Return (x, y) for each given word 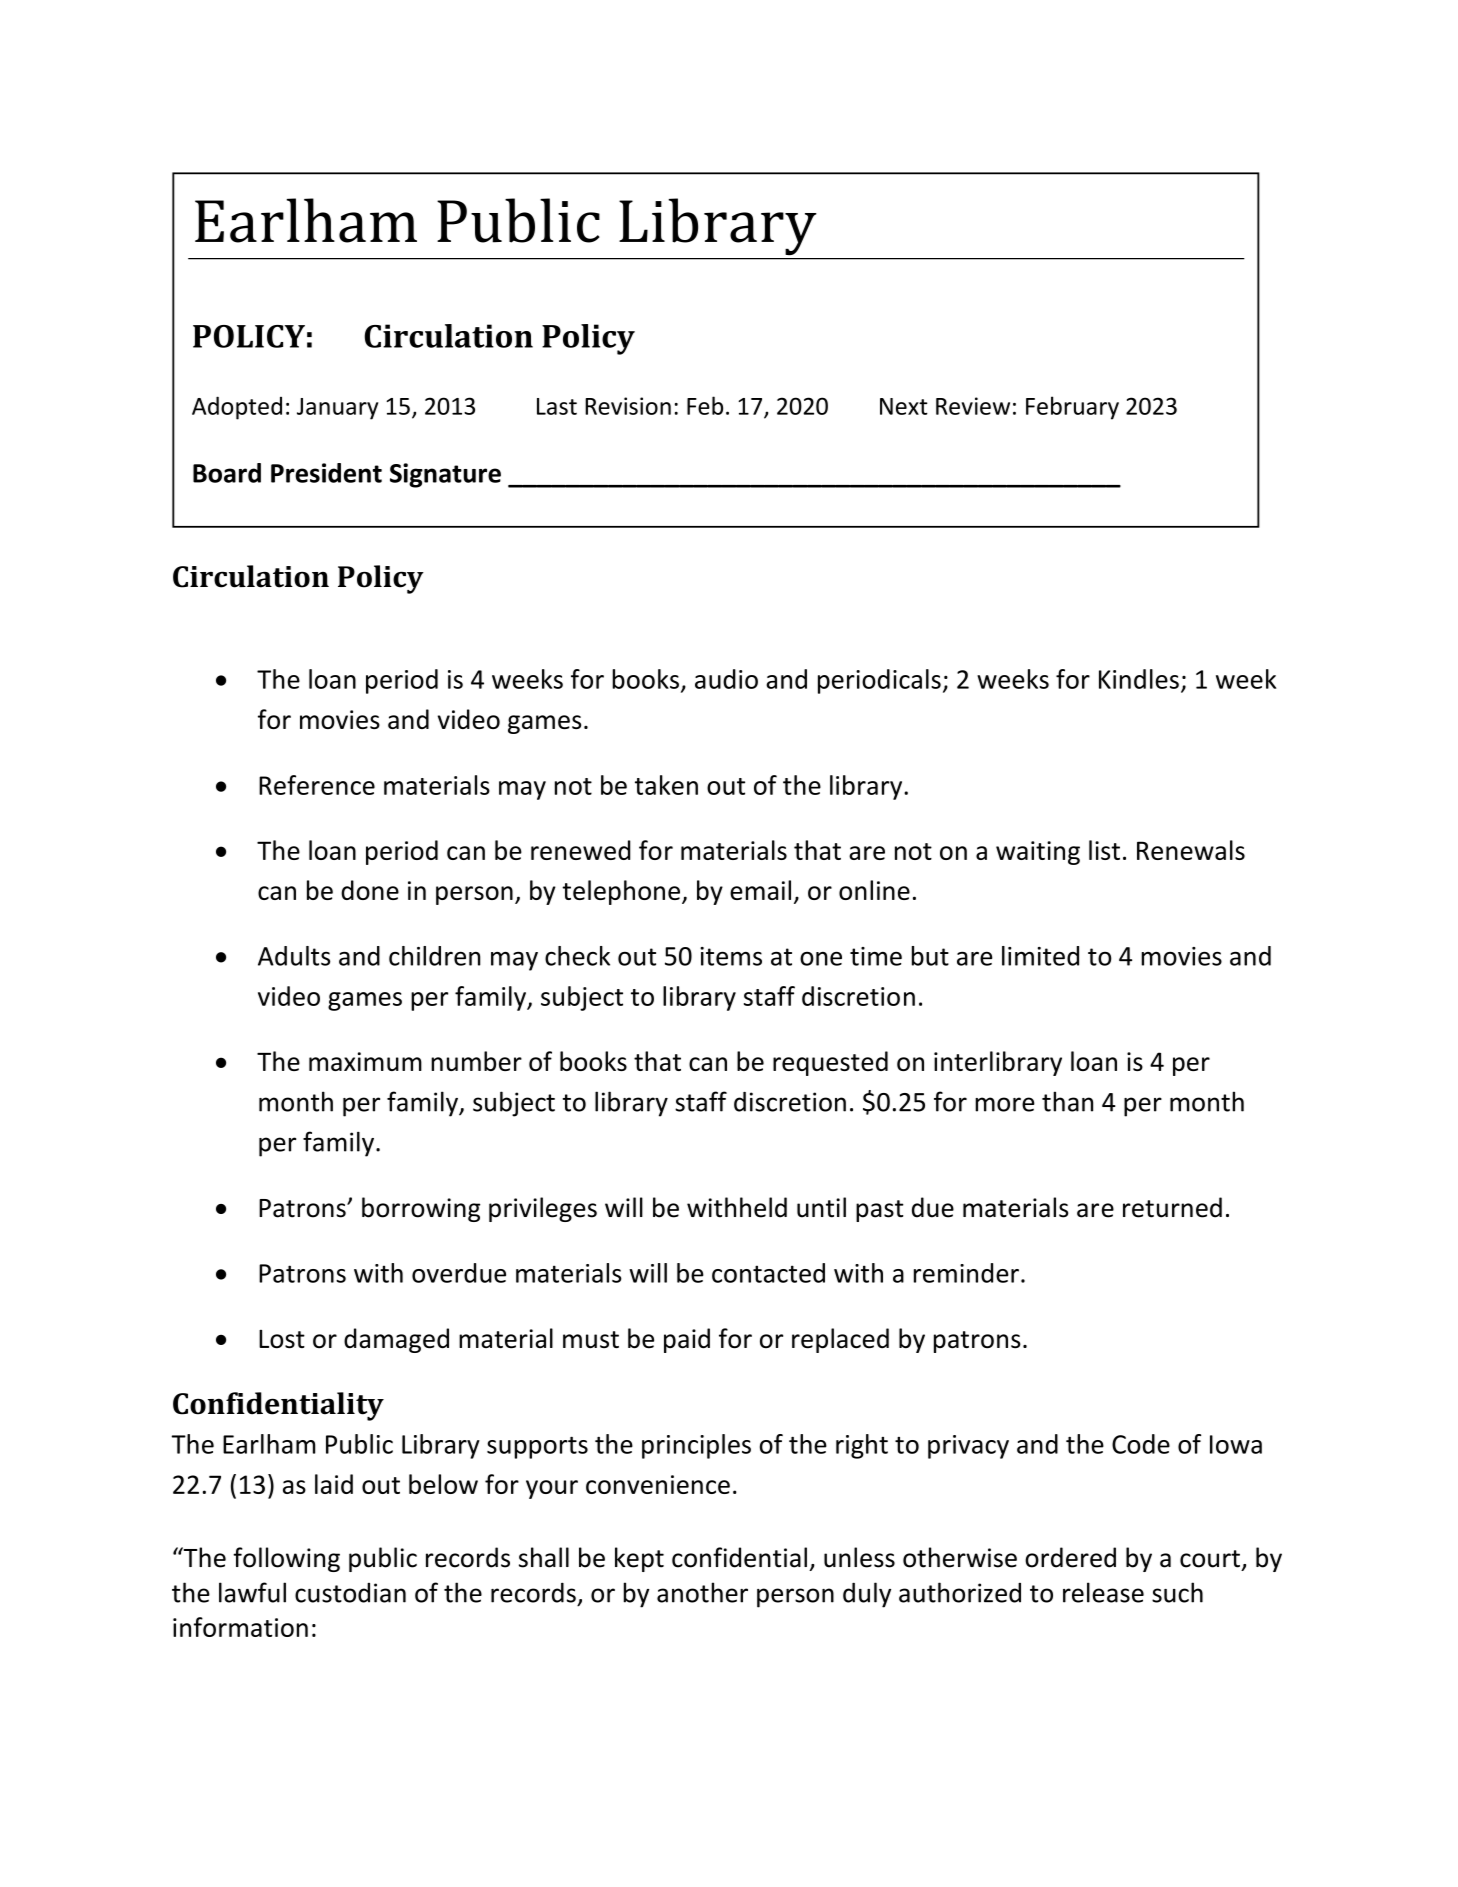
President (326, 473)
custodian (350, 1593)
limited (1040, 956)
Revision (628, 406)
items (731, 956)
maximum (365, 1061)
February (1072, 408)
